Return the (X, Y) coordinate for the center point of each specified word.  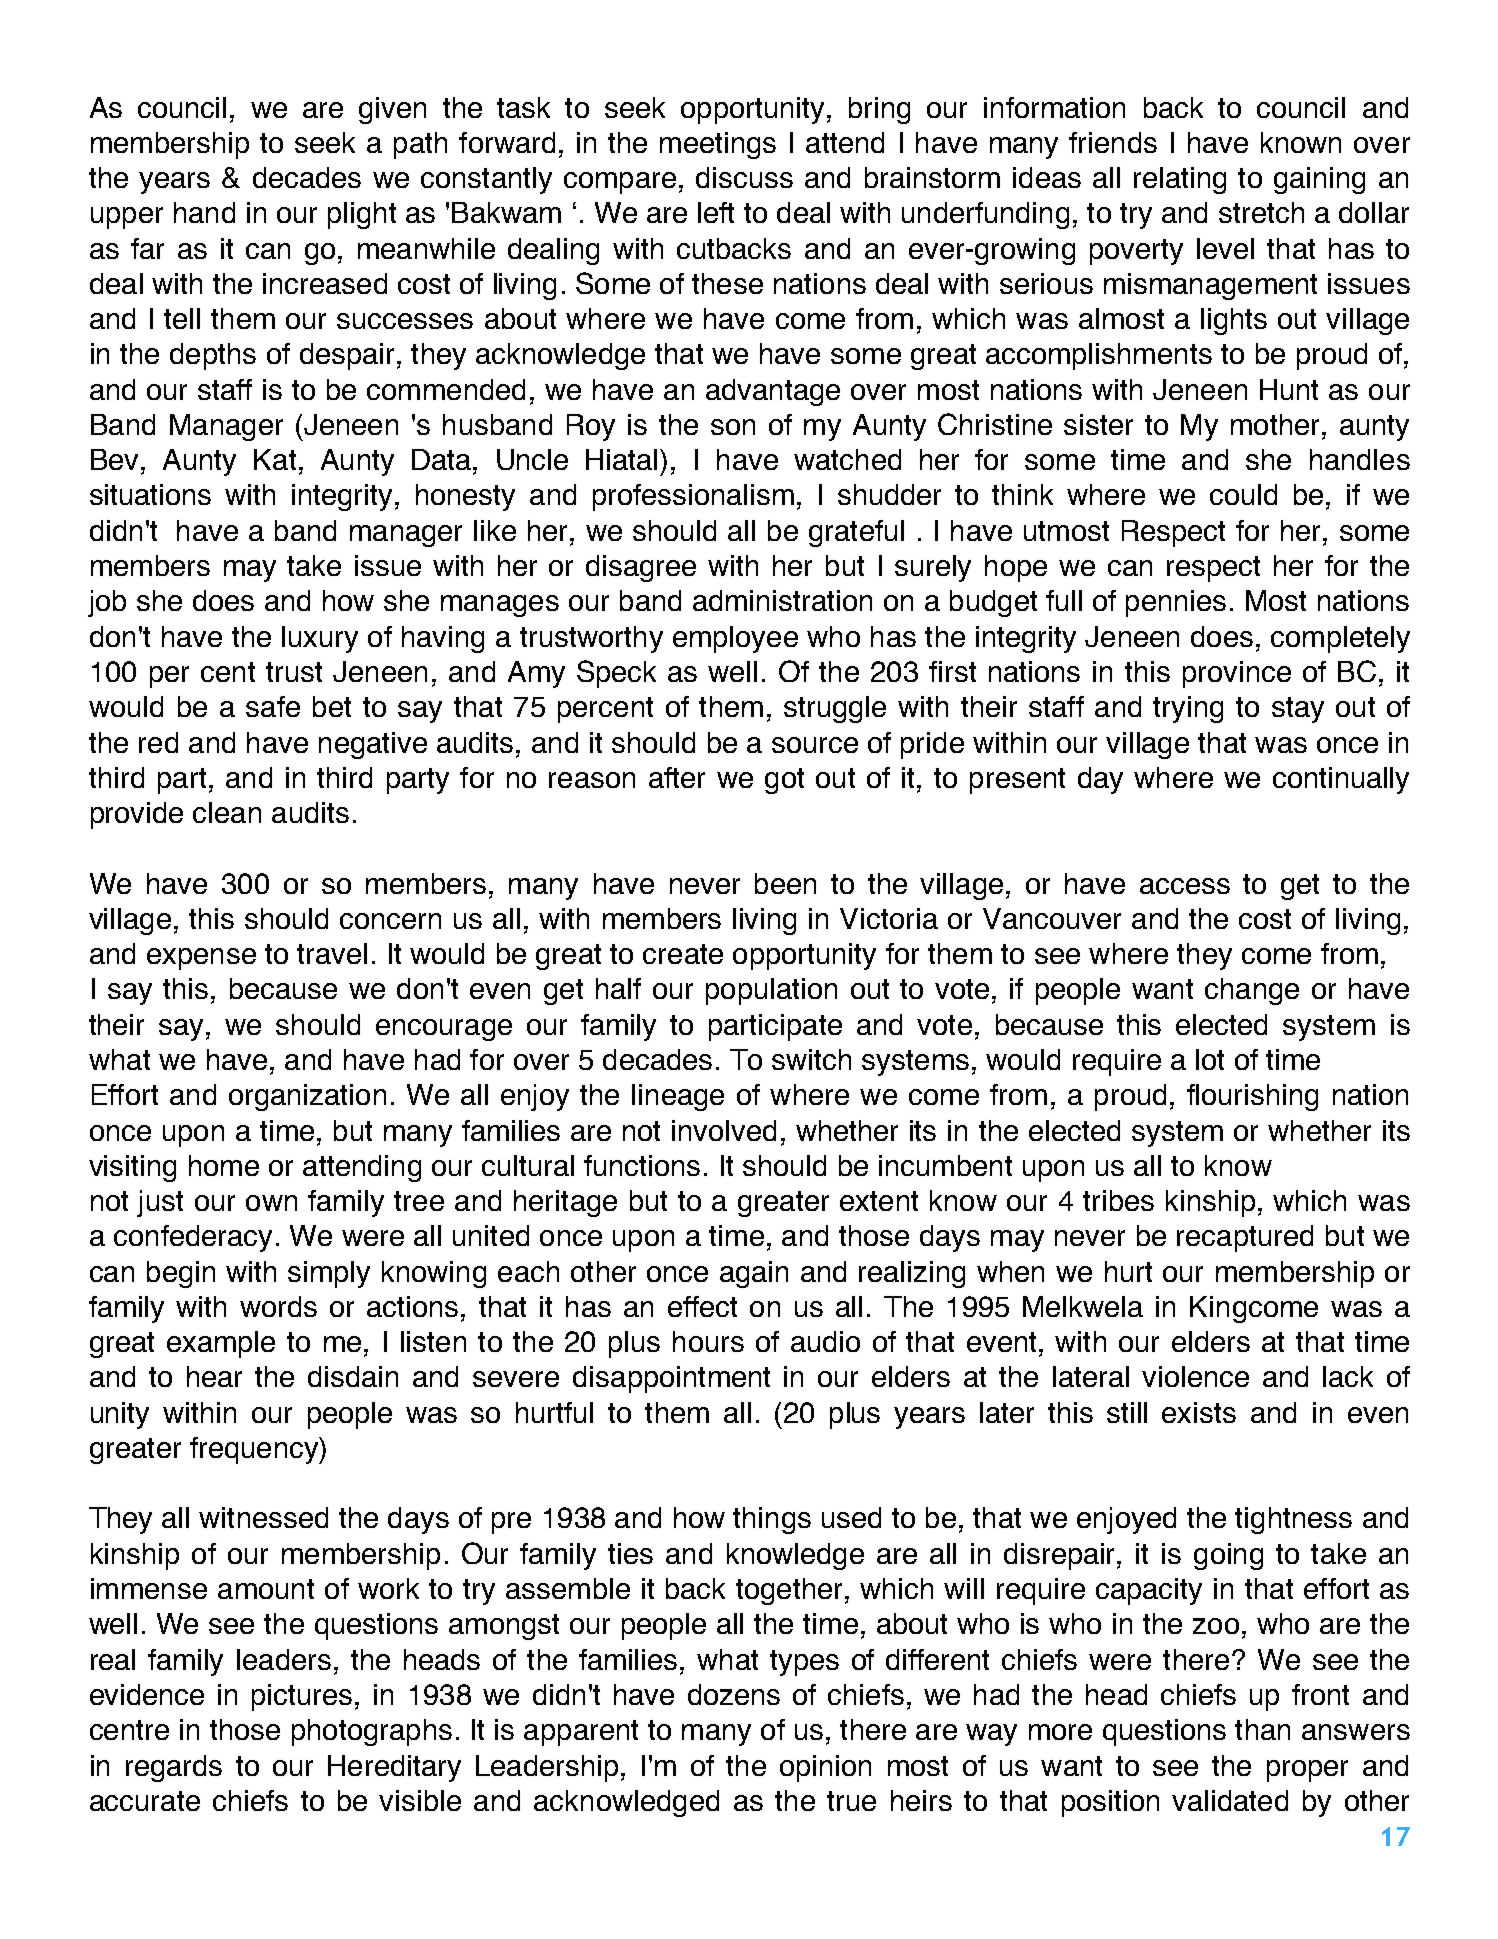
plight (362, 215)
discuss (744, 177)
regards (174, 1768)
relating (1180, 180)
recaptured (1245, 1238)
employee (735, 639)
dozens (734, 1694)
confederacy (193, 1238)
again (754, 1274)
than (1262, 1729)
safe (273, 706)
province (1237, 674)
